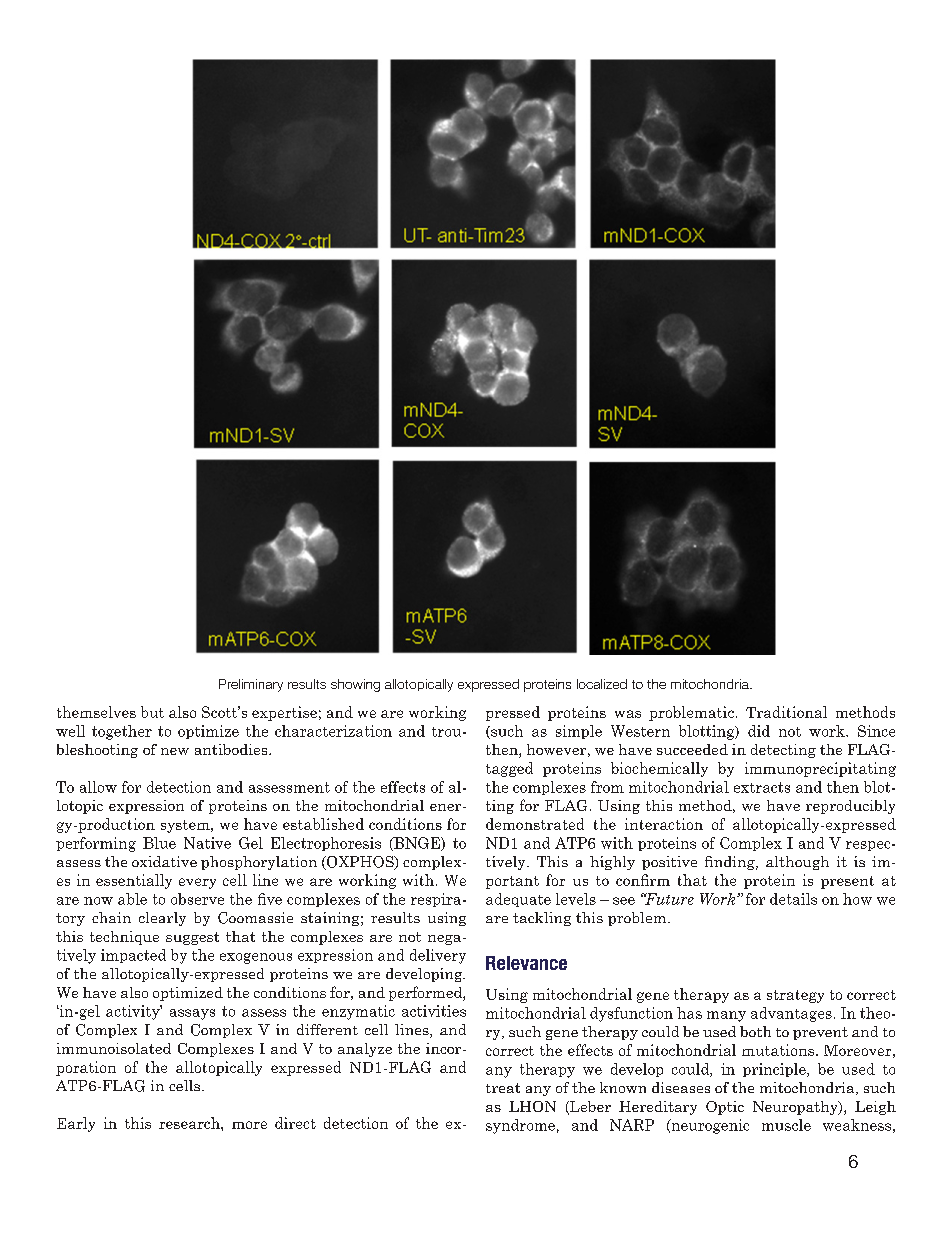 The image size is (952, 1233). What do you see at coordinates (159, 843) in the screenshot?
I see `Blue` at bounding box center [159, 843].
